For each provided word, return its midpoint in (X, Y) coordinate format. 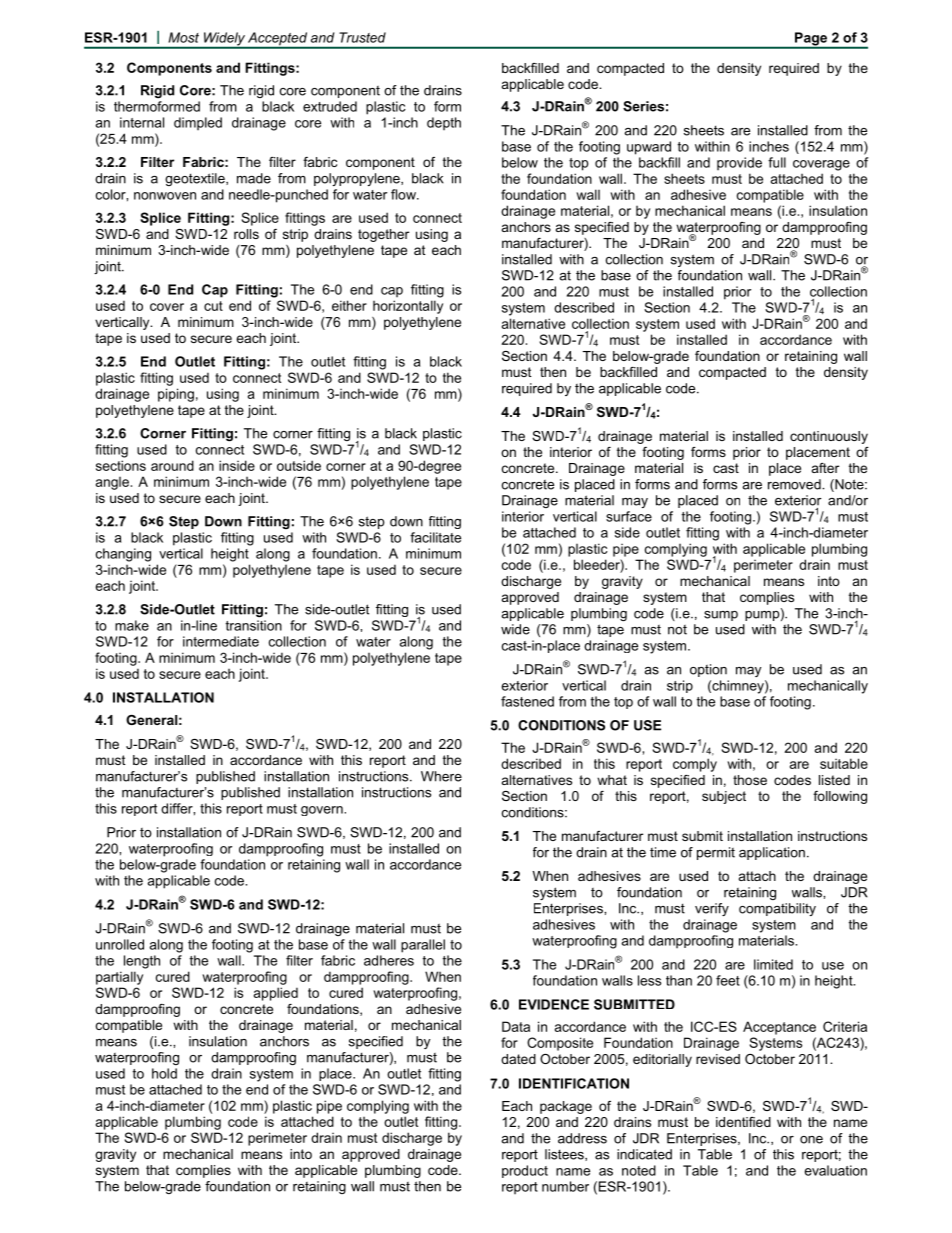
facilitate (435, 537)
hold (164, 1073)
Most (184, 37)
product (525, 1171)
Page (811, 40)
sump (721, 616)
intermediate (221, 641)
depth (444, 123)
